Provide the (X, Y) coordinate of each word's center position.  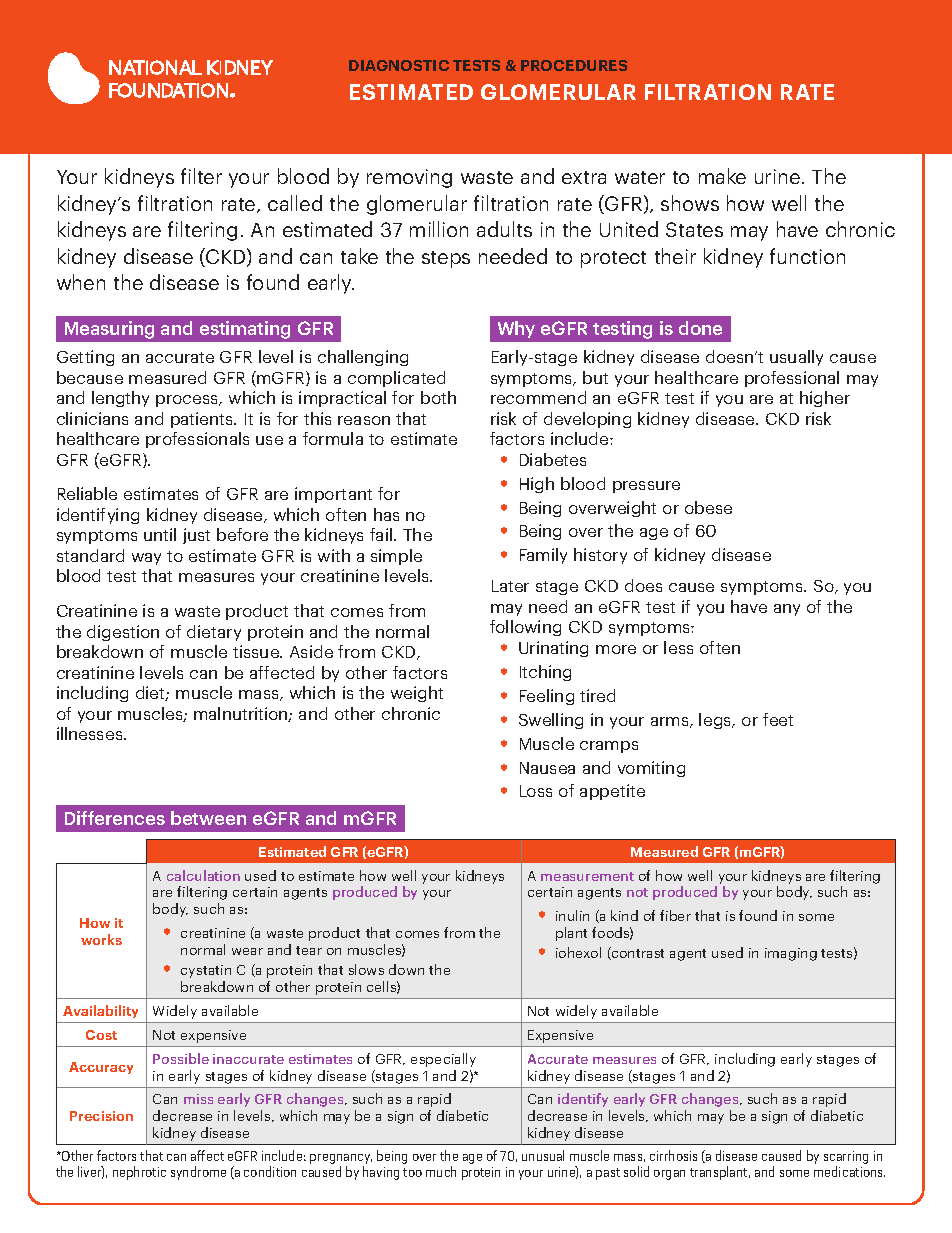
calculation (203, 875)
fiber (675, 915)
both (438, 397)
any (787, 610)
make (722, 176)
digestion (123, 633)
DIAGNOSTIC (399, 65)
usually (796, 358)
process (188, 401)
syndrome (198, 1173)
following (525, 628)
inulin (572, 915)
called (295, 203)
